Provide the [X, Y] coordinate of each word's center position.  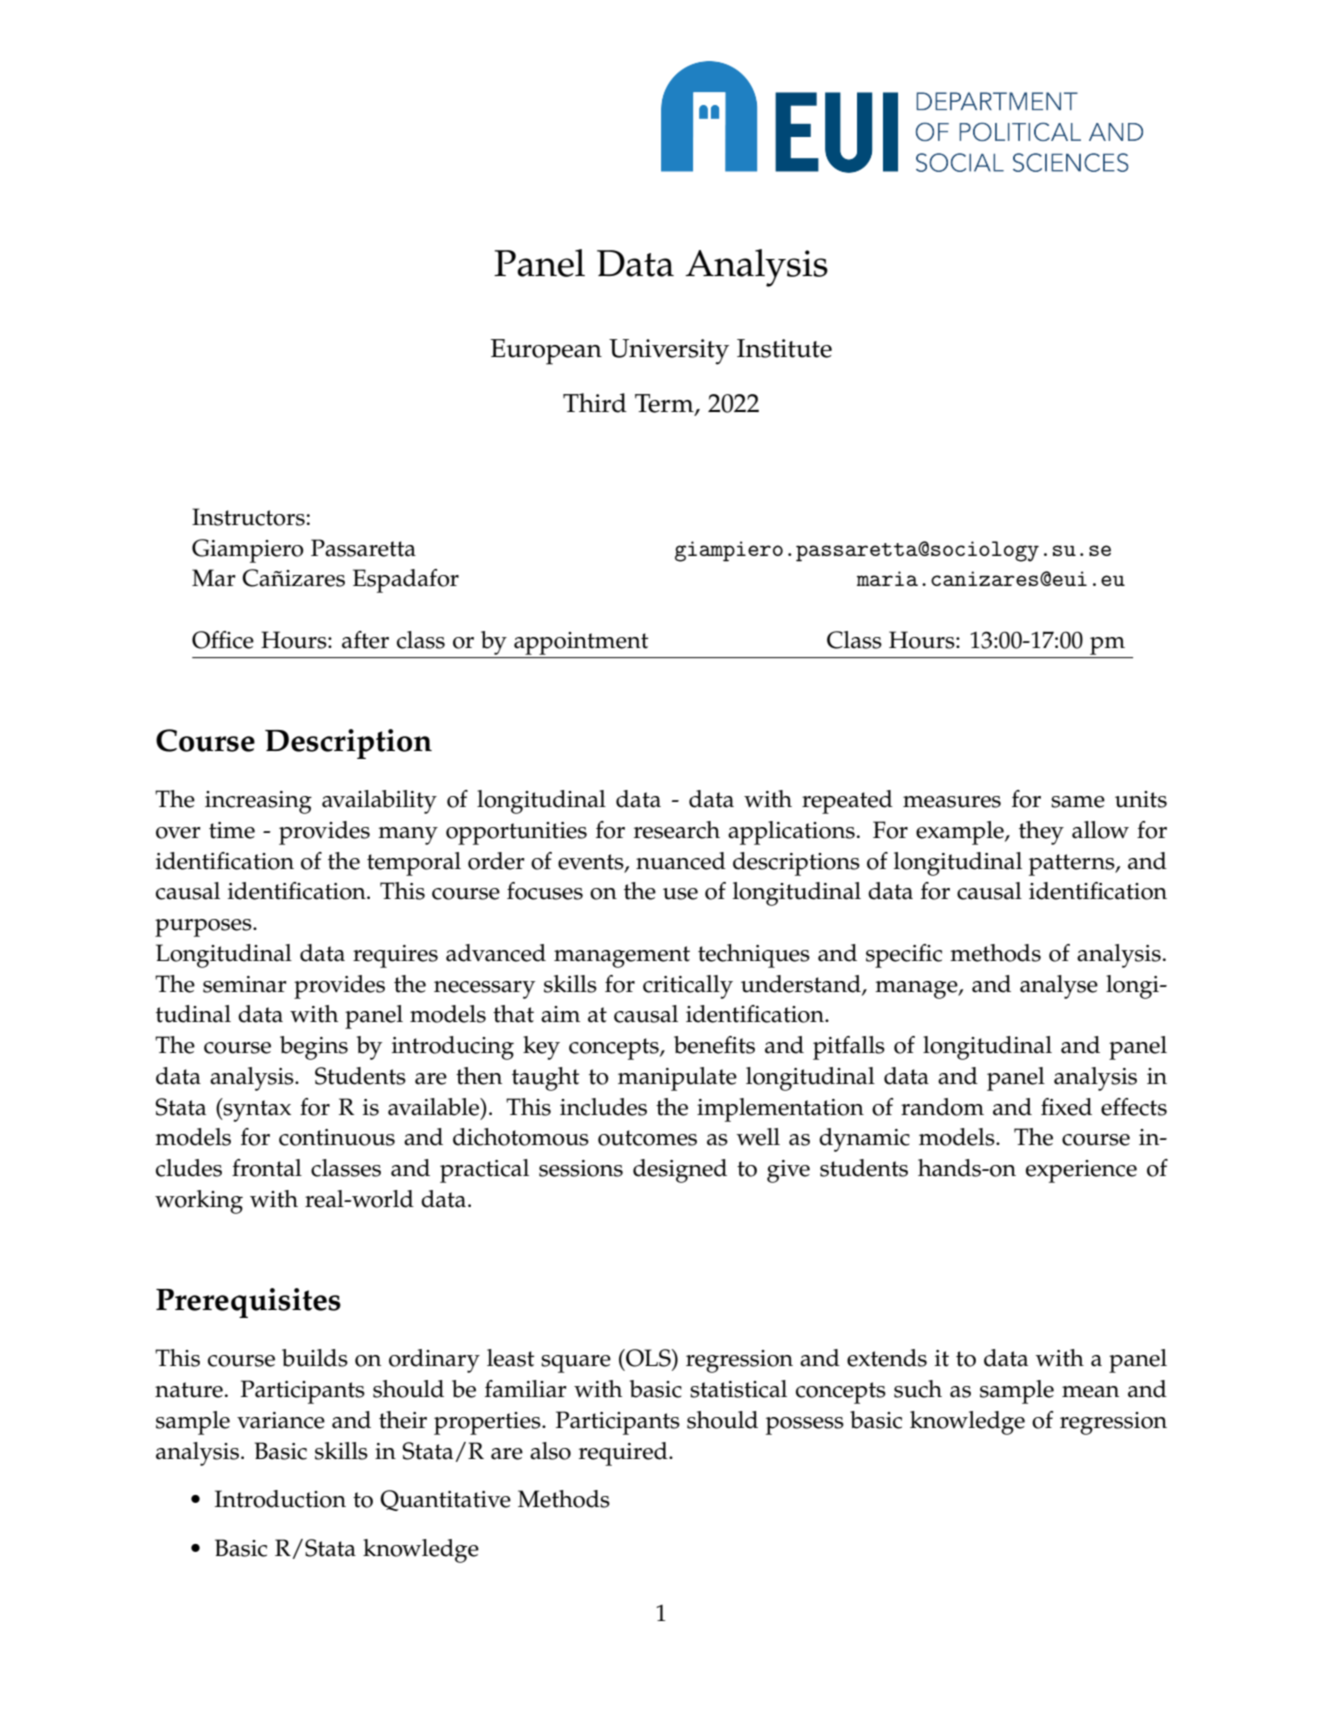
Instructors [248, 517]
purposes [204, 928]
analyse [1059, 987]
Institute [784, 348]
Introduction [280, 1499]
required [624, 1454]
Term [665, 404]
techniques [754, 956]
